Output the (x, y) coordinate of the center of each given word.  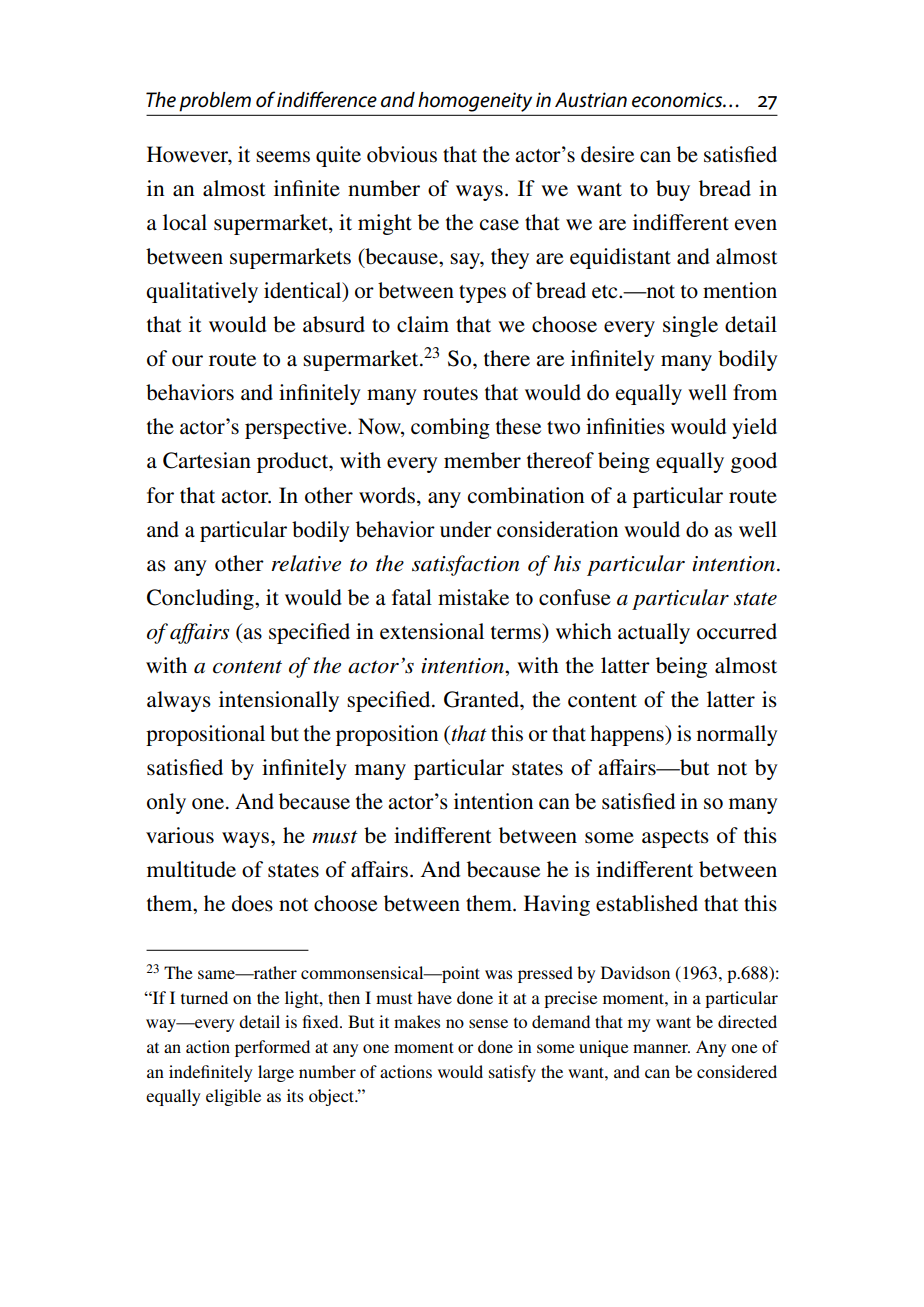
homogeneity (475, 102)
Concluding (201, 599)
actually (654, 633)
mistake (473, 597)
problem (215, 102)
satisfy (512, 1073)
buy (673, 190)
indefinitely (211, 1073)
